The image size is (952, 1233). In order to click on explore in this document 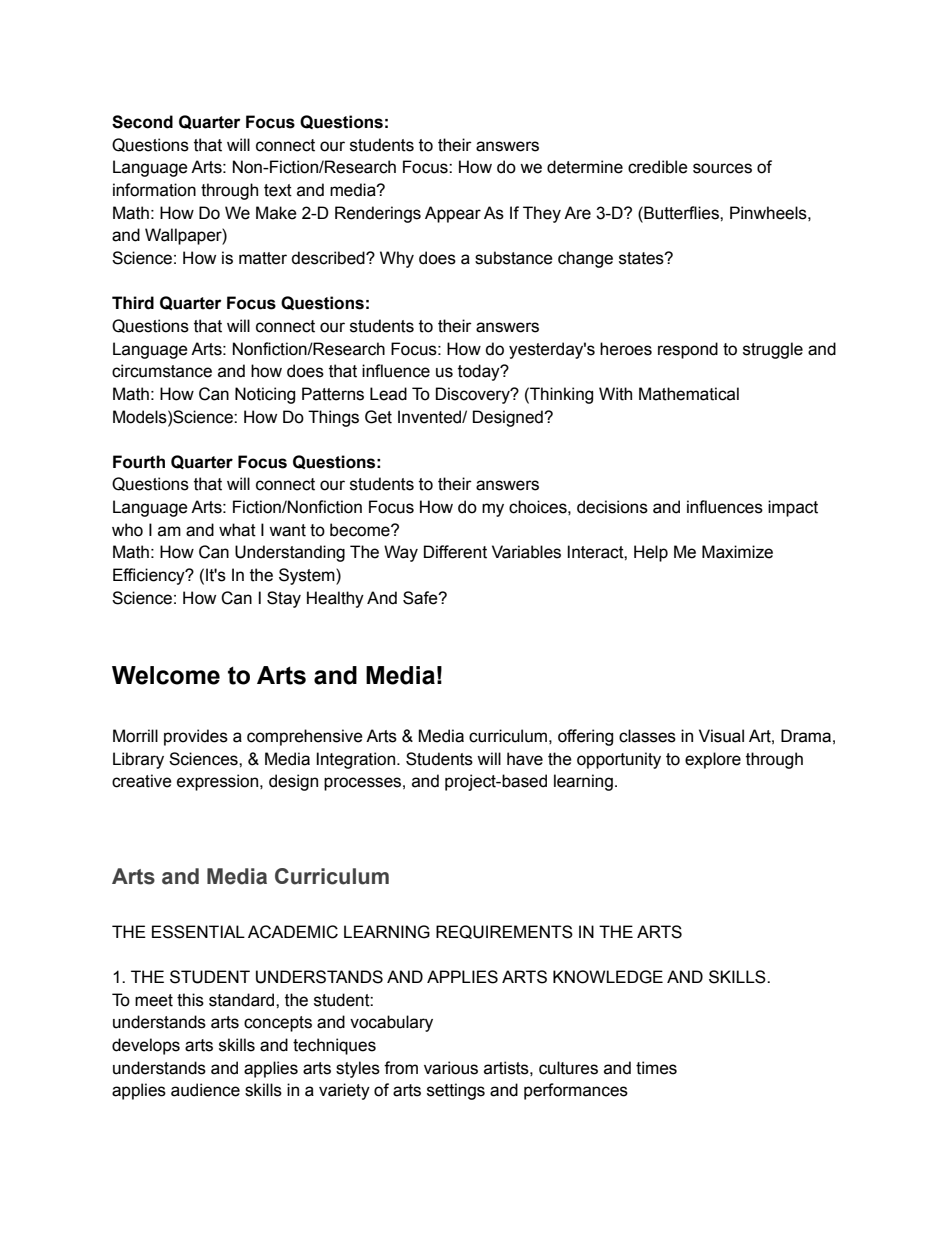, I will do `click(713, 760)`.
